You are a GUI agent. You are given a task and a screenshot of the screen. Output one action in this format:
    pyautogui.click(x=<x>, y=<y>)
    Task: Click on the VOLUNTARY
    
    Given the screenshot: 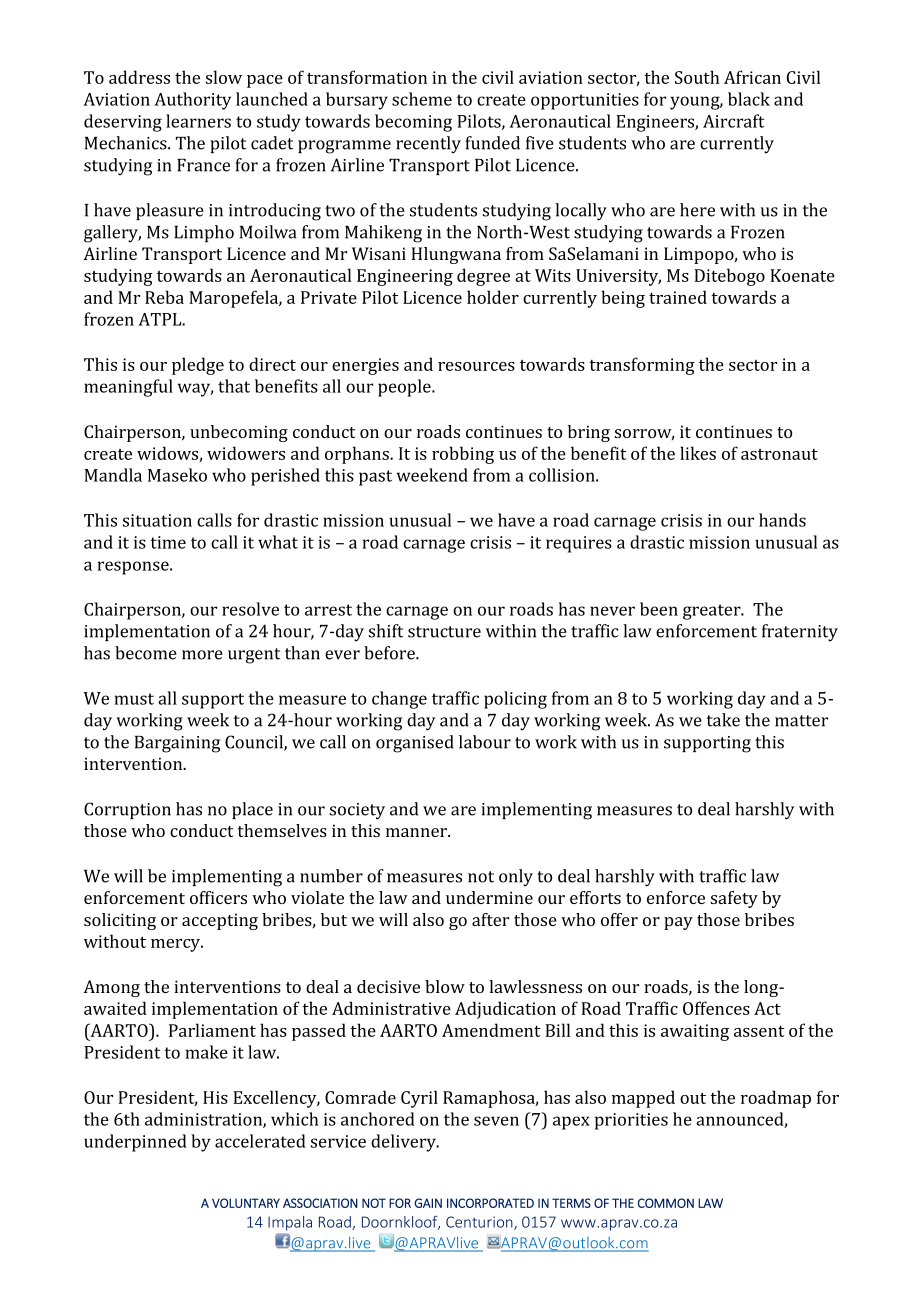 What is the action you would take?
    pyautogui.click(x=246, y=1203)
